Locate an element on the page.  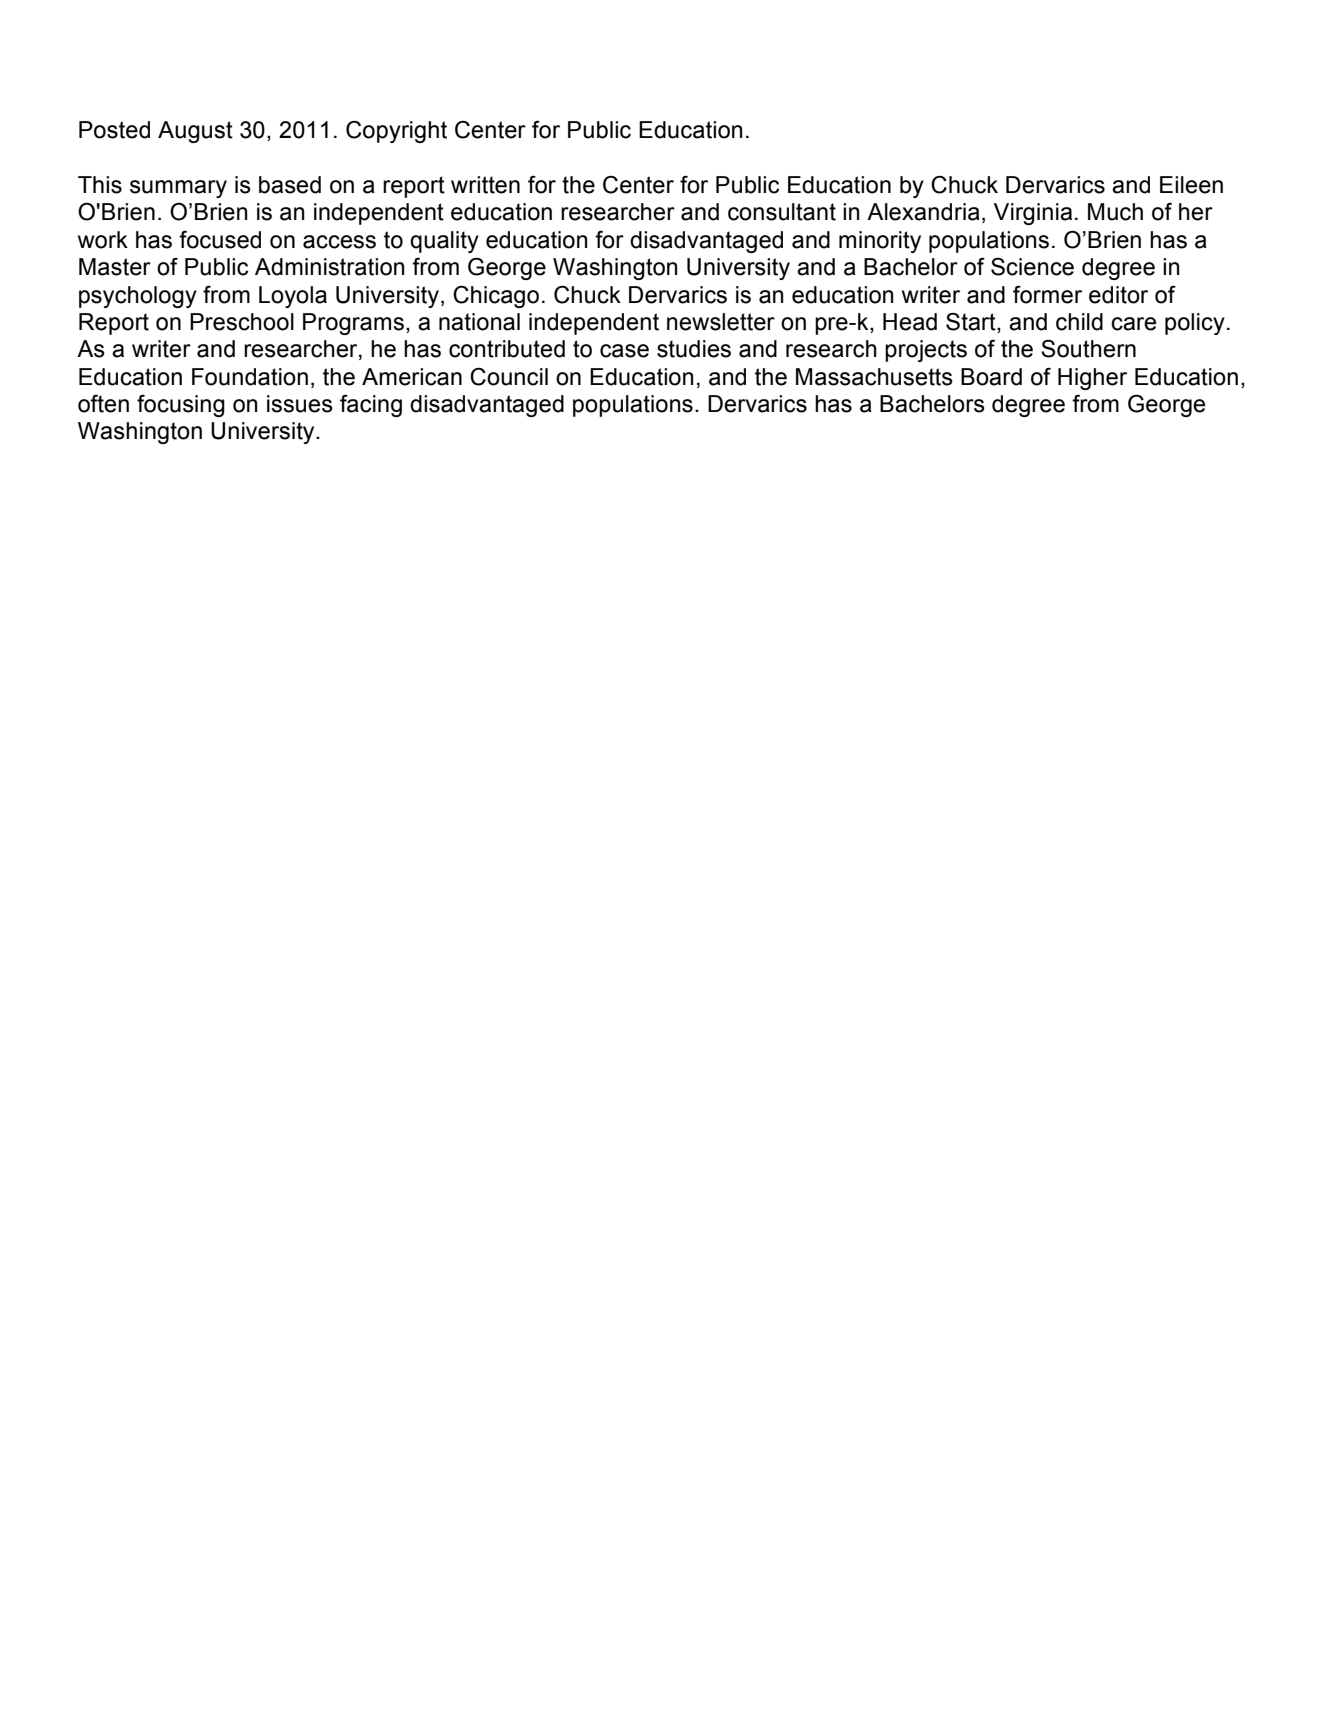
Higher is located at coordinates (1092, 379).
